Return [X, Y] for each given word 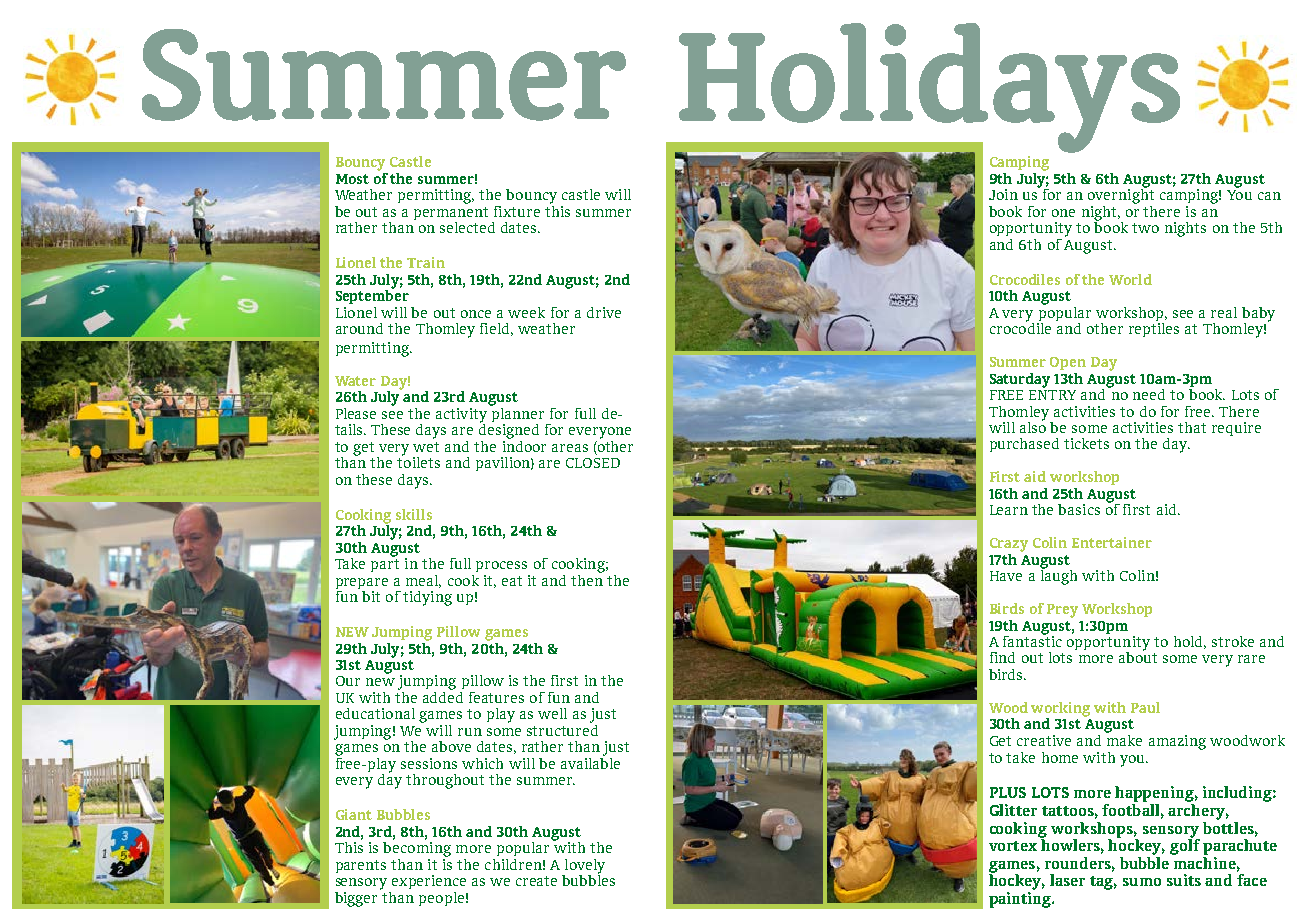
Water [355, 381]
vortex [1013, 846]
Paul [1145, 707]
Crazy [1009, 545]
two [1145, 228]
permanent [451, 215]
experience [429, 882]
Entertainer [1112, 542]
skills [414, 514]
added [443, 696]
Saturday [1020, 380]
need [1149, 394]
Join [1003, 194]
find [1002, 657]
